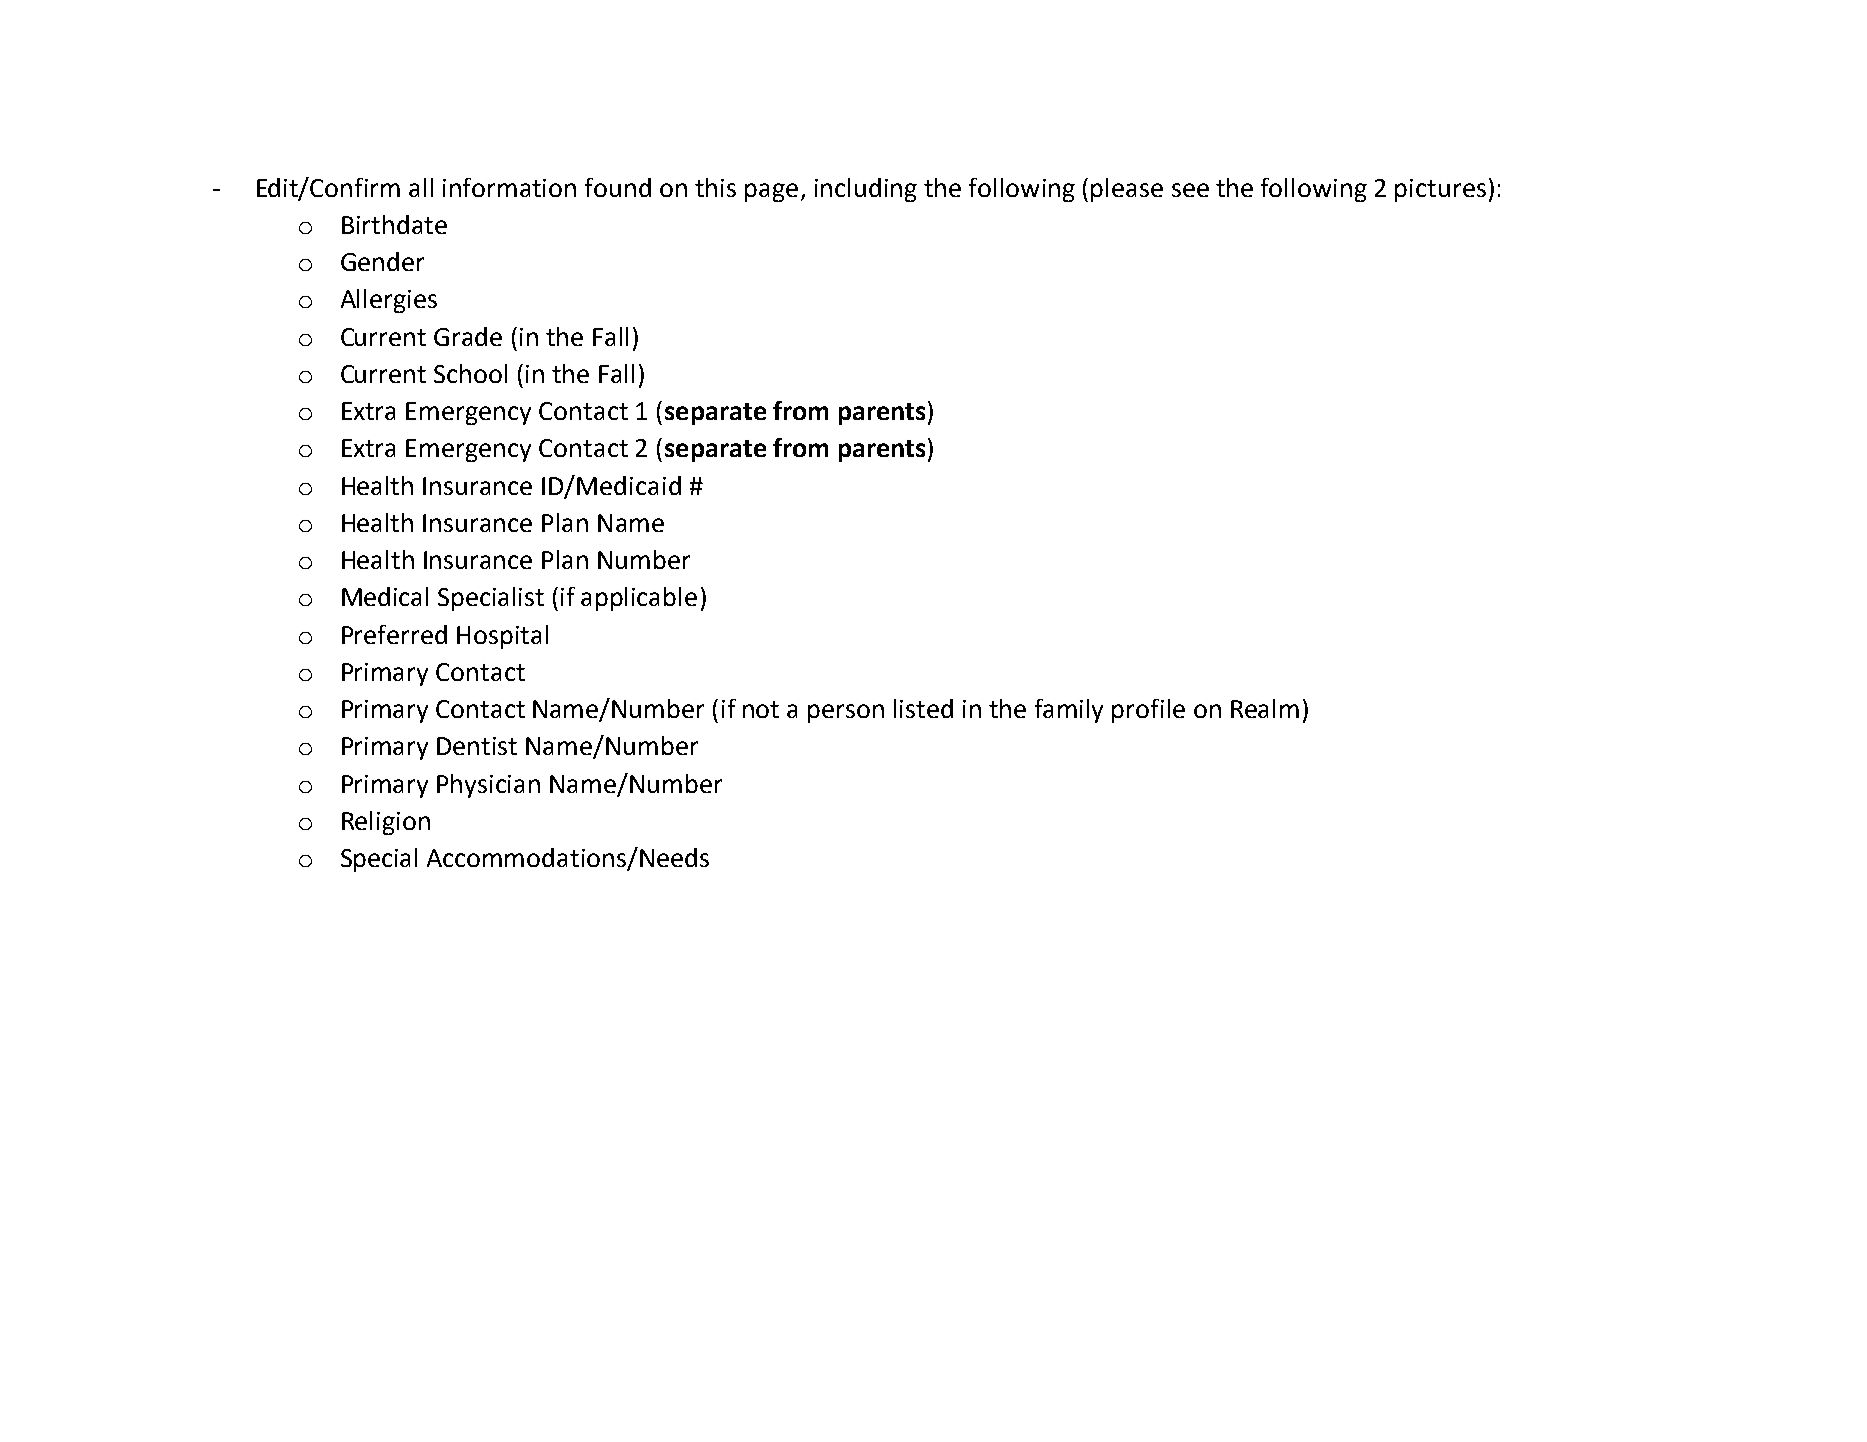 The height and width of the page is (1442, 1867). Describe the element at coordinates (846, 713) in the page. I see `person` at that location.
